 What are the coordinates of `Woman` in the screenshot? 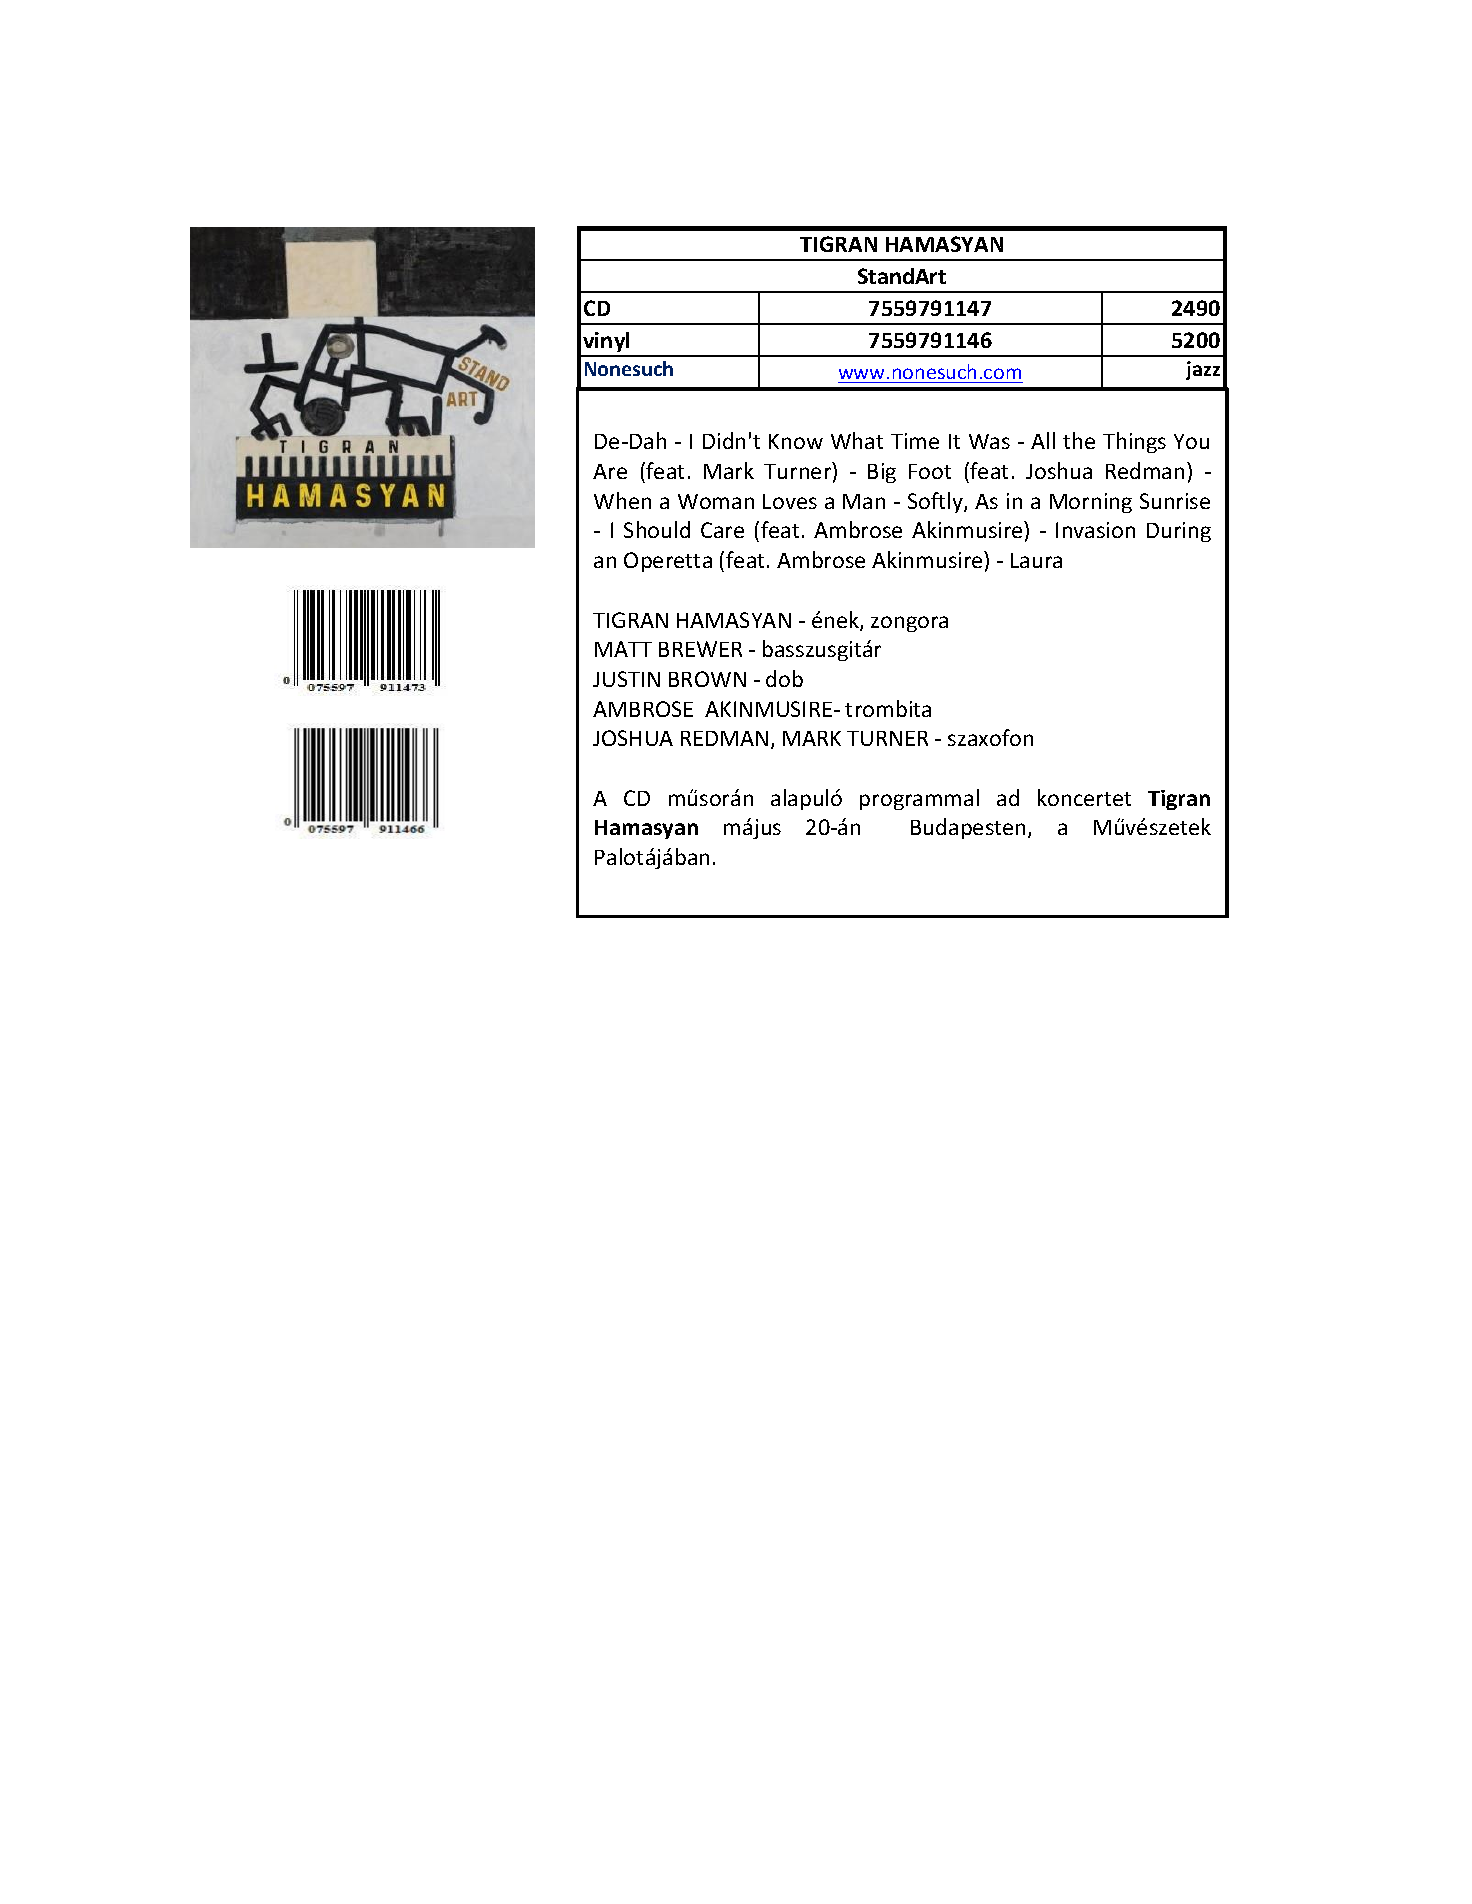 It's located at (716, 501).
